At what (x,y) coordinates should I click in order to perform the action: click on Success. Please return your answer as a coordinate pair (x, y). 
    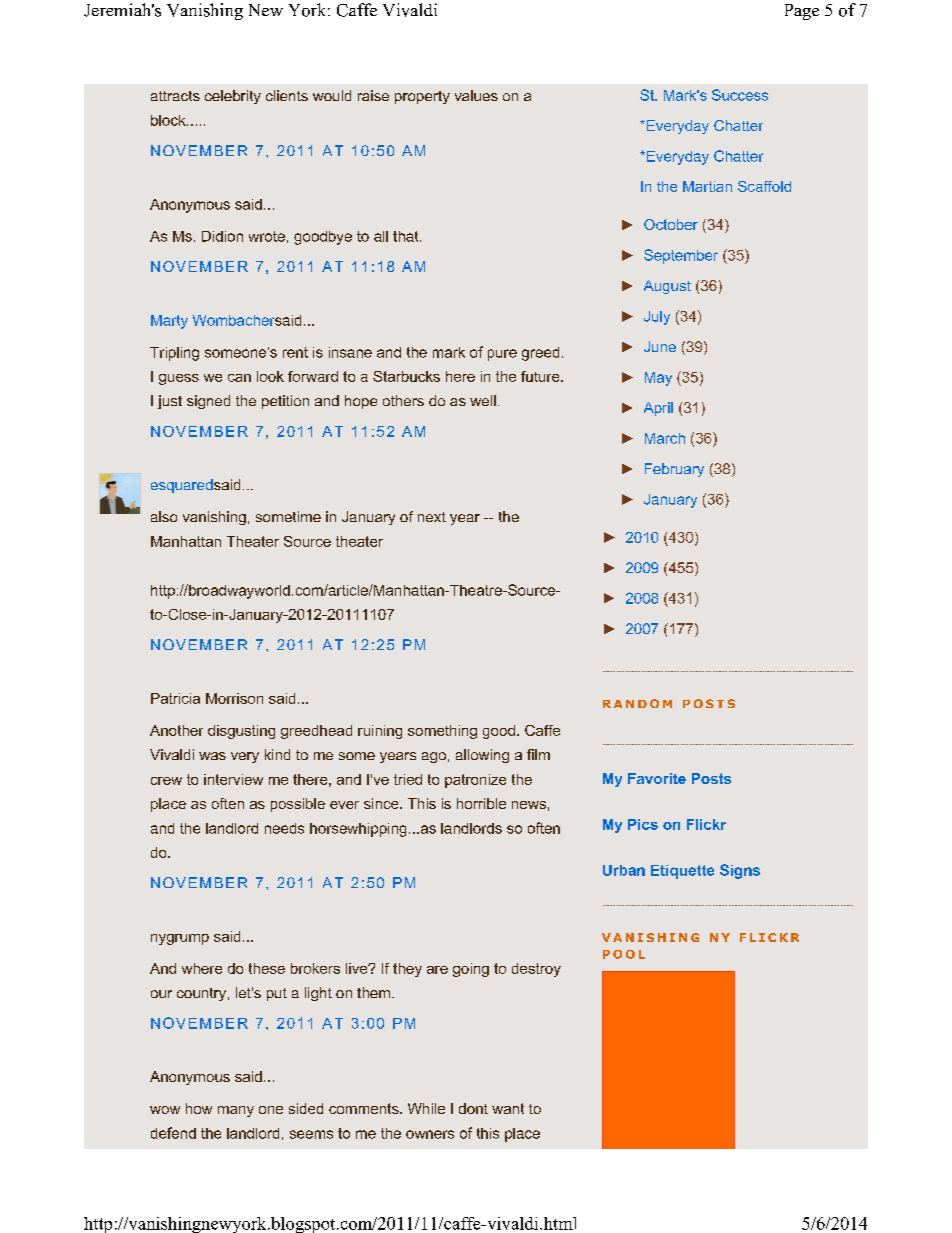
    Looking at the image, I should click on (740, 95).
